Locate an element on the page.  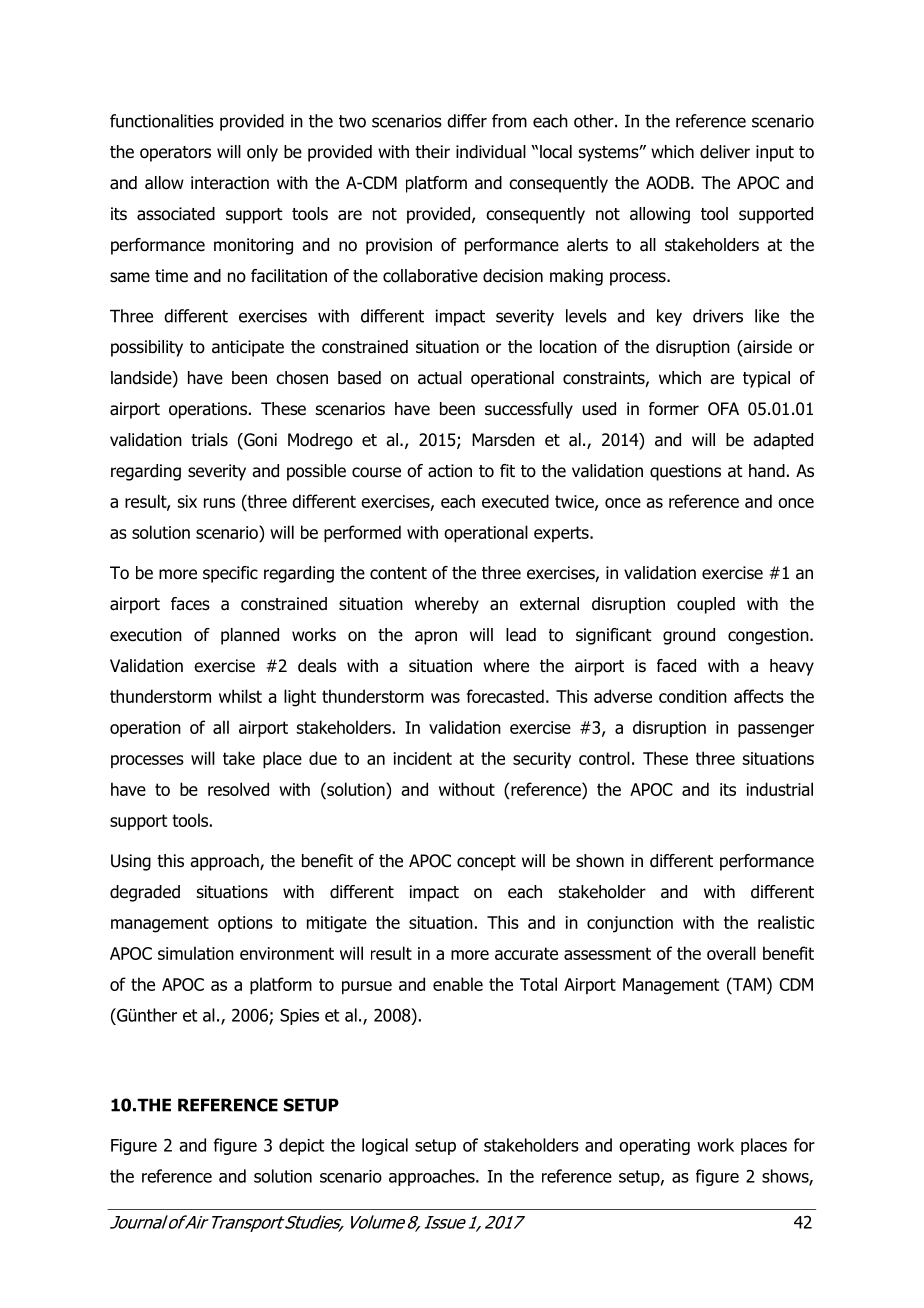
lead is located at coordinates (521, 635).
